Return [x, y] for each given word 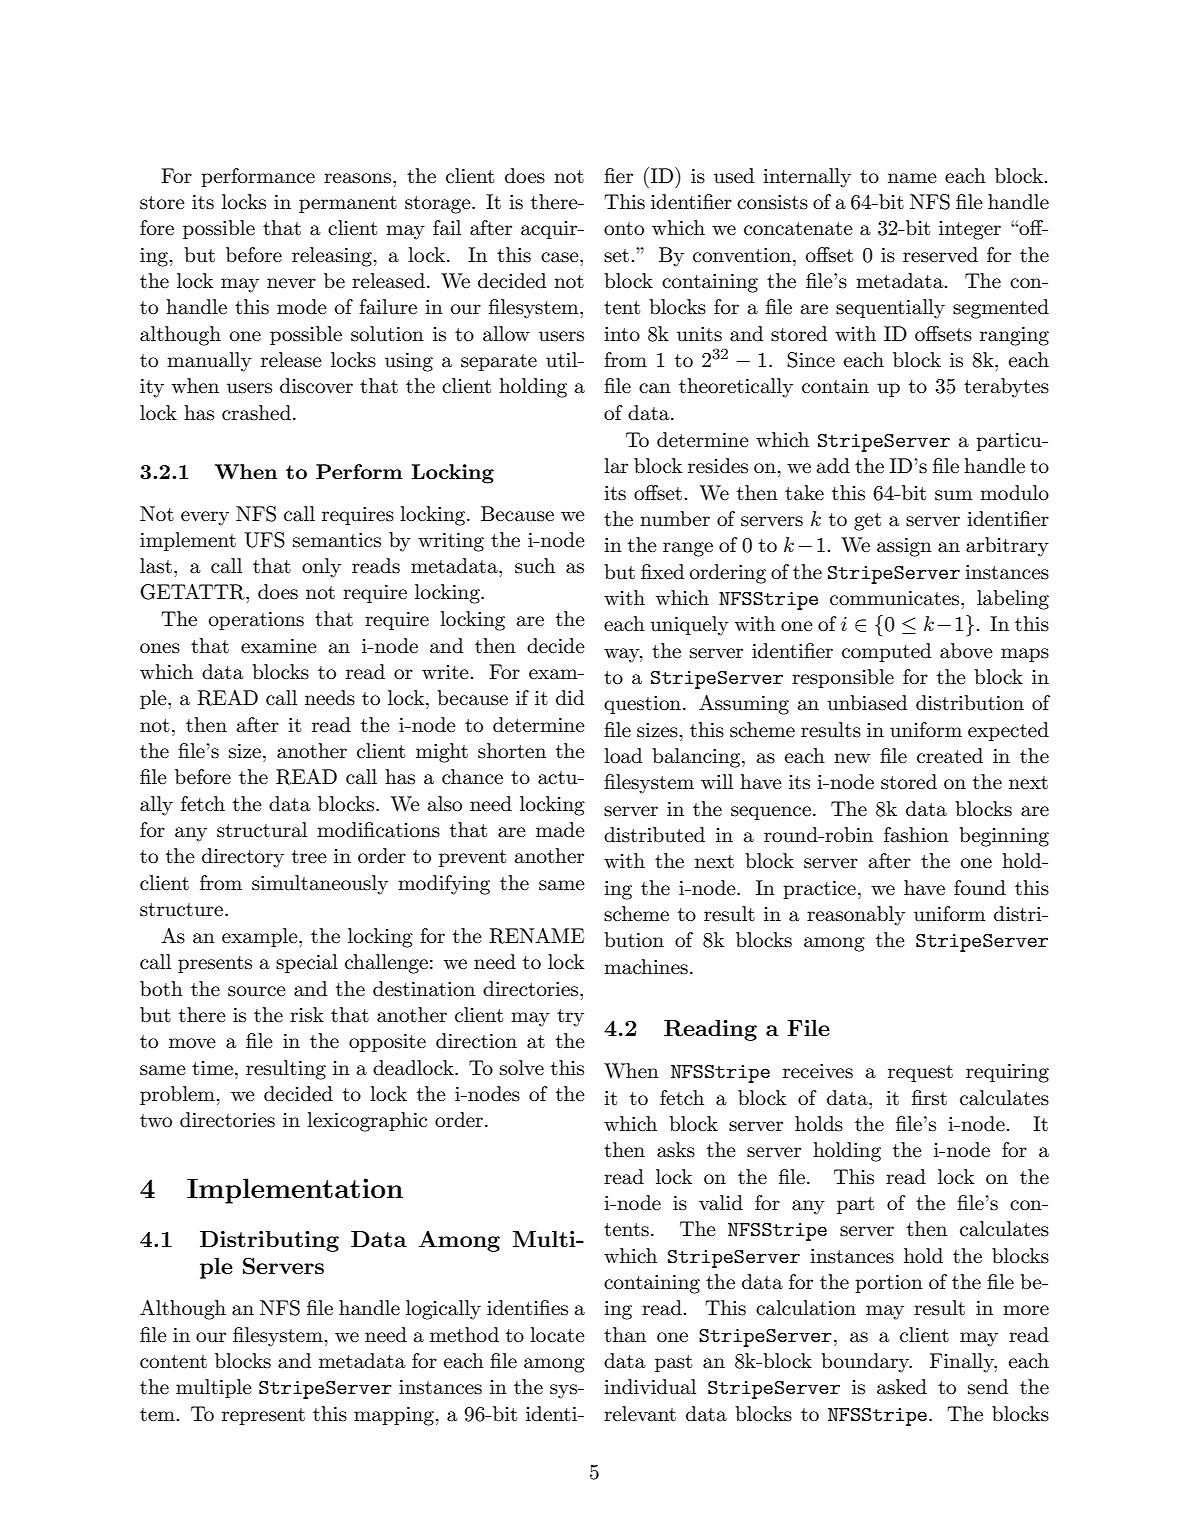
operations [256, 621]
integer [970, 230]
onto [624, 229]
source [257, 991]
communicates [896, 598]
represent [263, 1416]
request [920, 1073]
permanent [348, 204]
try [570, 1018]
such [535, 566]
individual [650, 1387]
